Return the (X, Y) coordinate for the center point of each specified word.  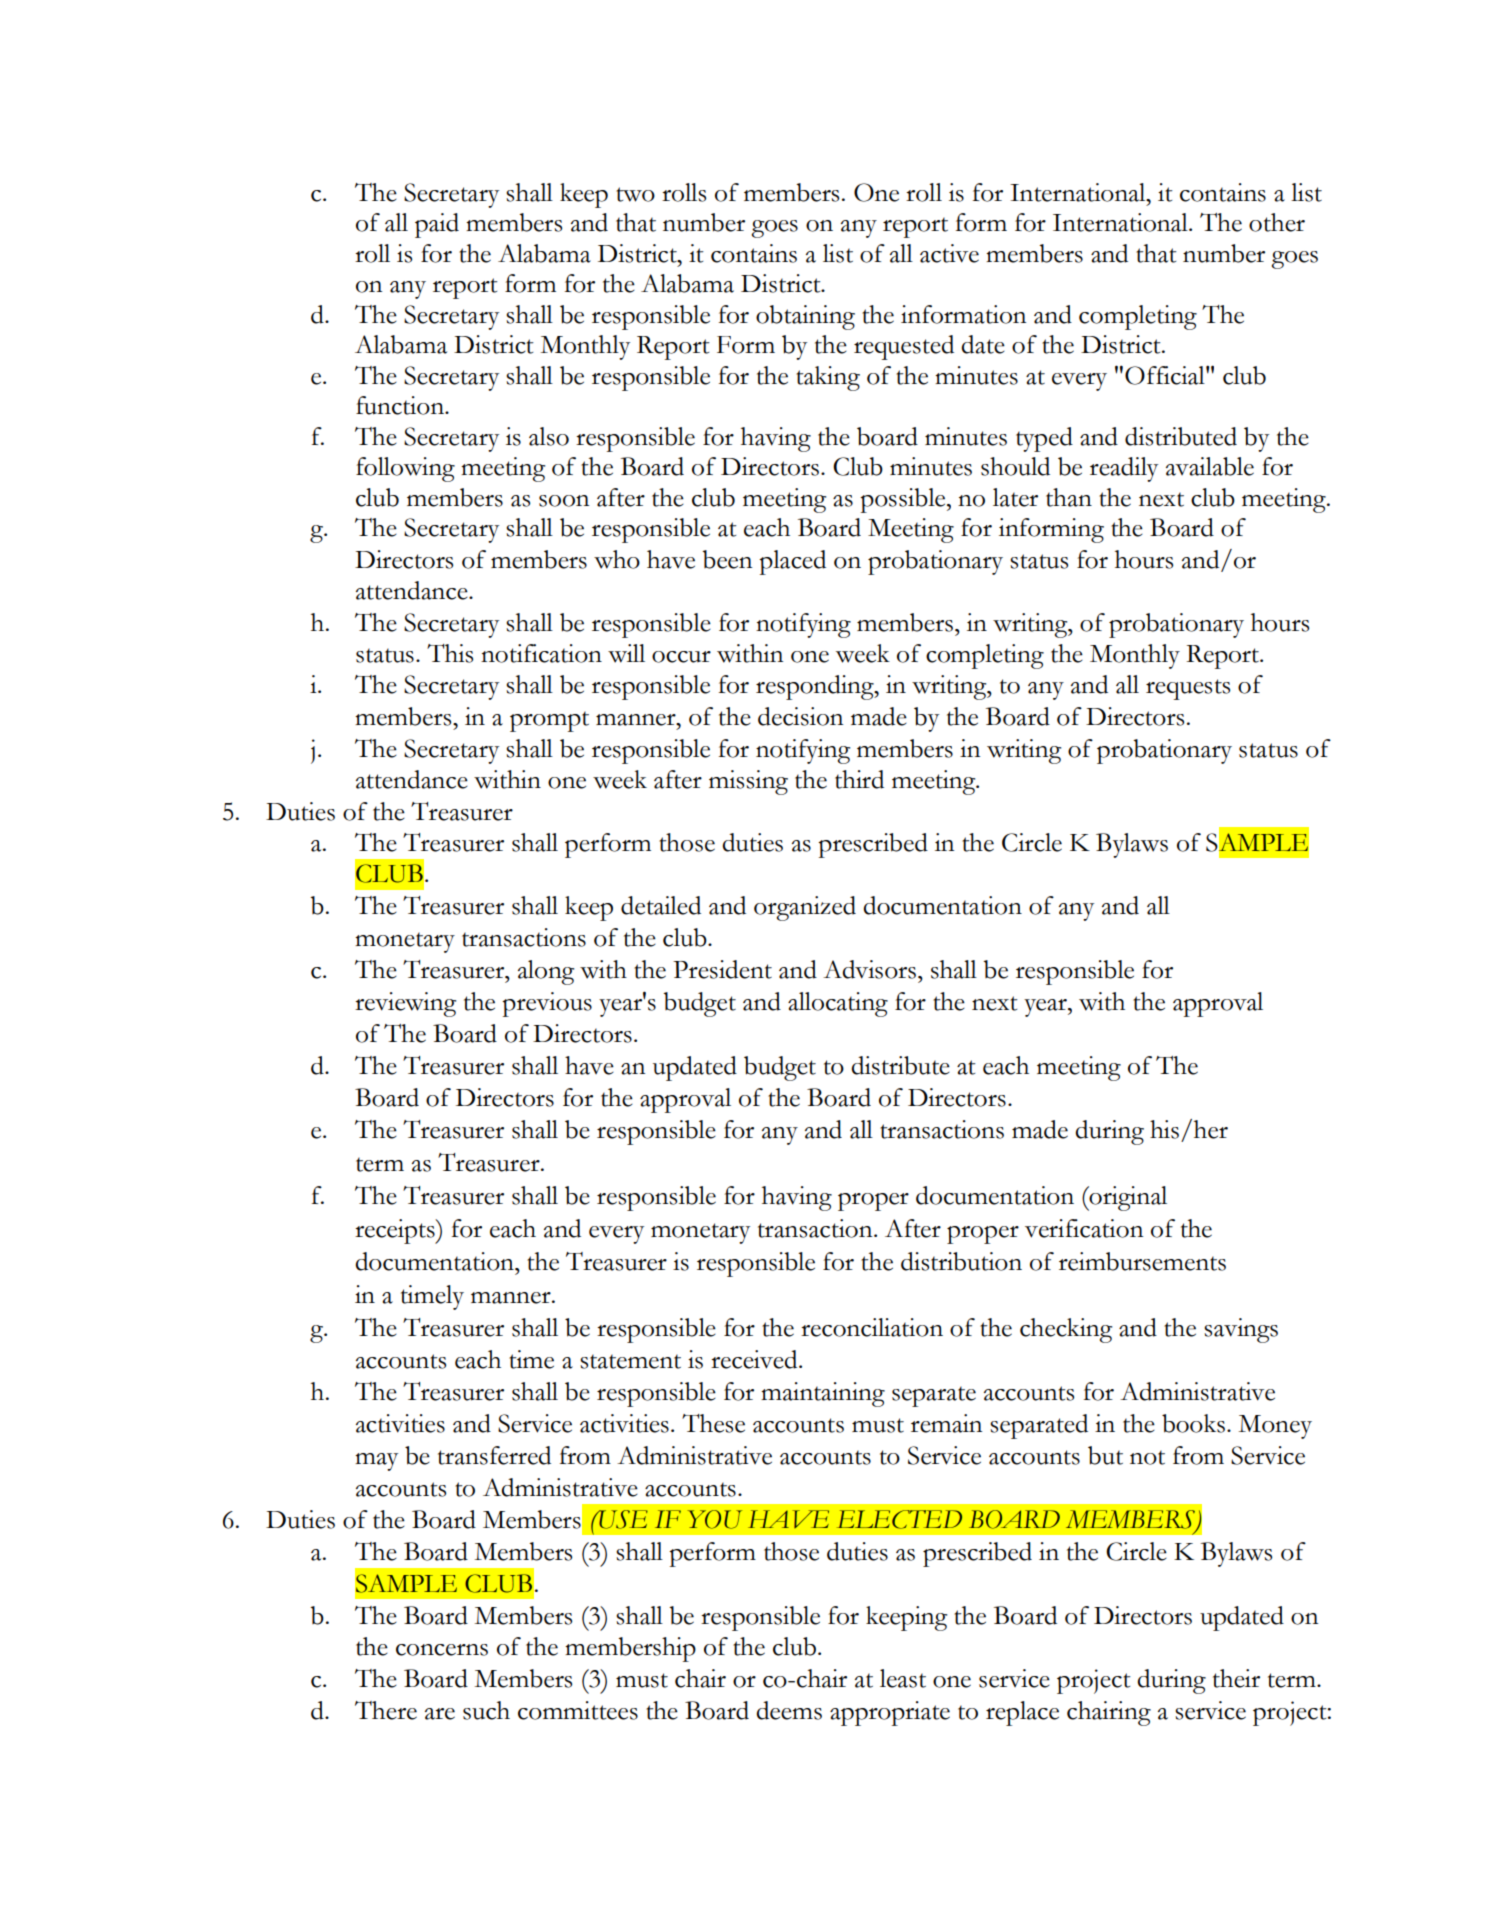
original (1127, 1198)
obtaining (805, 317)
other (1277, 222)
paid (437, 225)
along (546, 972)
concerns (442, 1650)
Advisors (869, 969)
